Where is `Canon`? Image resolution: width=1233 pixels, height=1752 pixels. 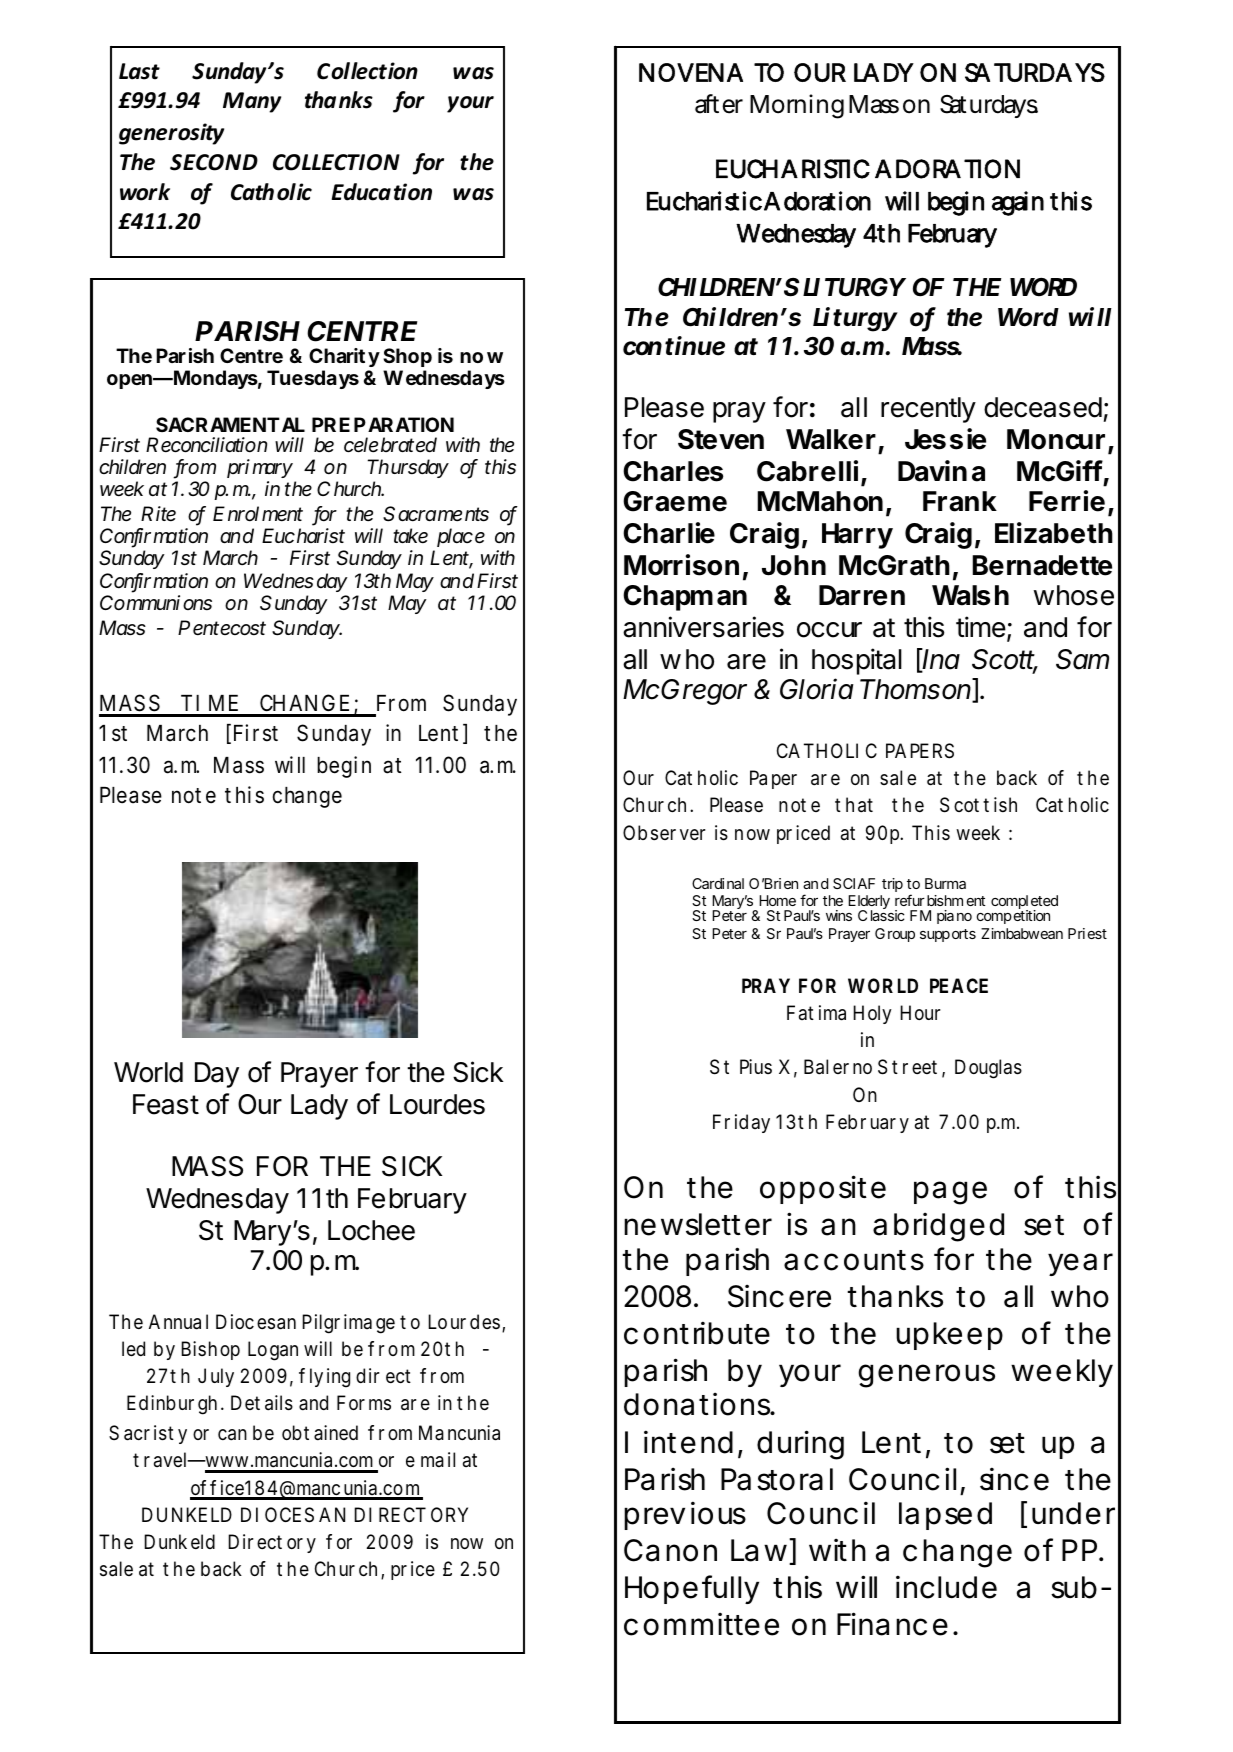
Canon is located at coordinates (670, 1550).
